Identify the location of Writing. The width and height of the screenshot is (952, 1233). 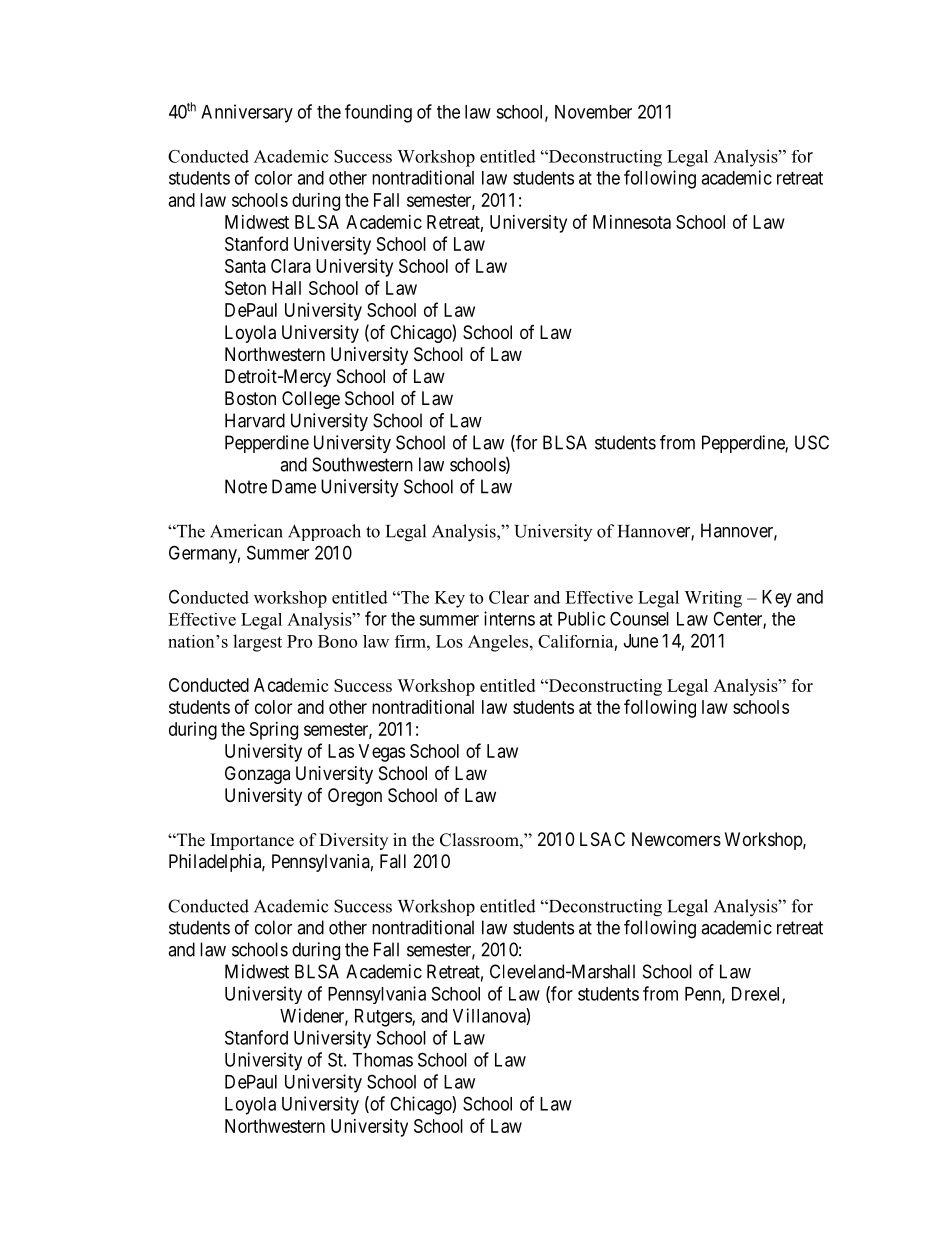
(713, 599).
